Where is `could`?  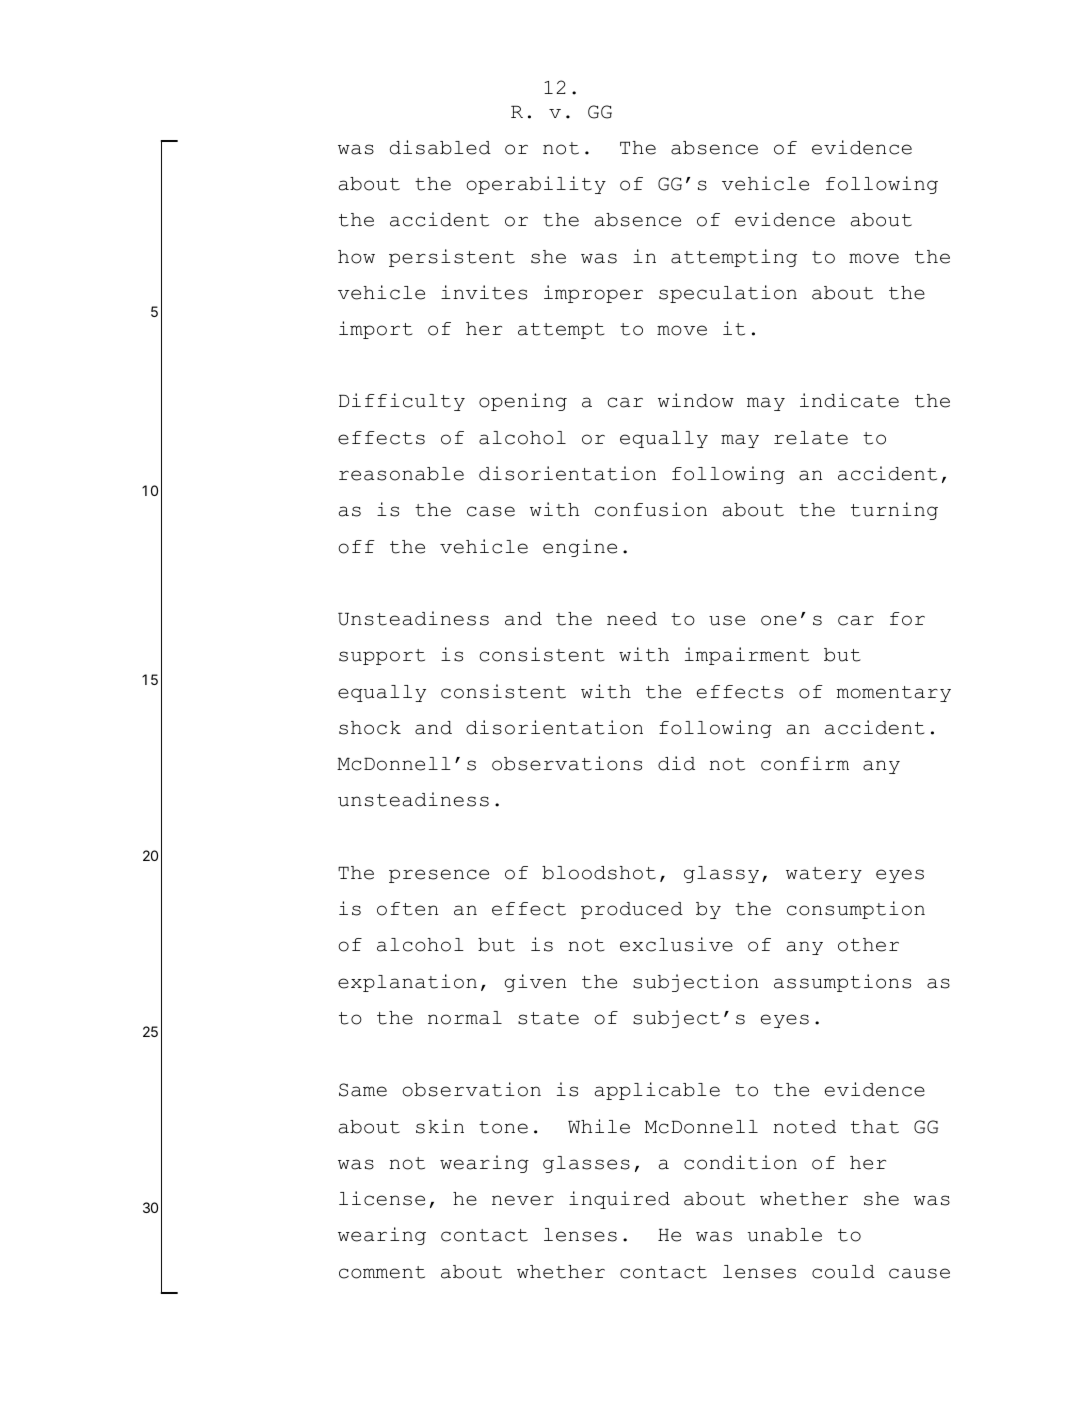
could is located at coordinates (843, 1272).
